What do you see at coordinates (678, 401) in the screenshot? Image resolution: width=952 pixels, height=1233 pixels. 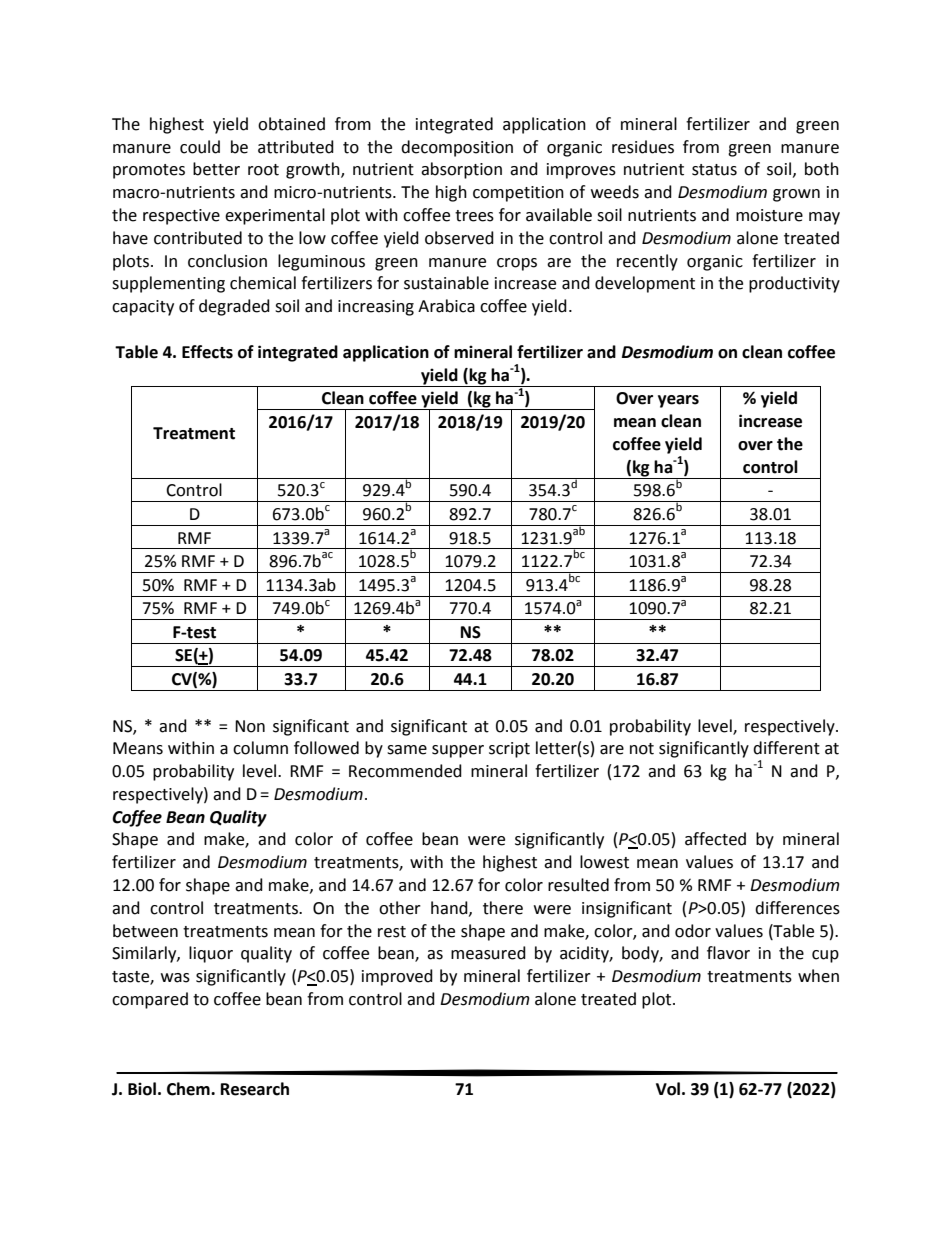 I see `years` at bounding box center [678, 401].
